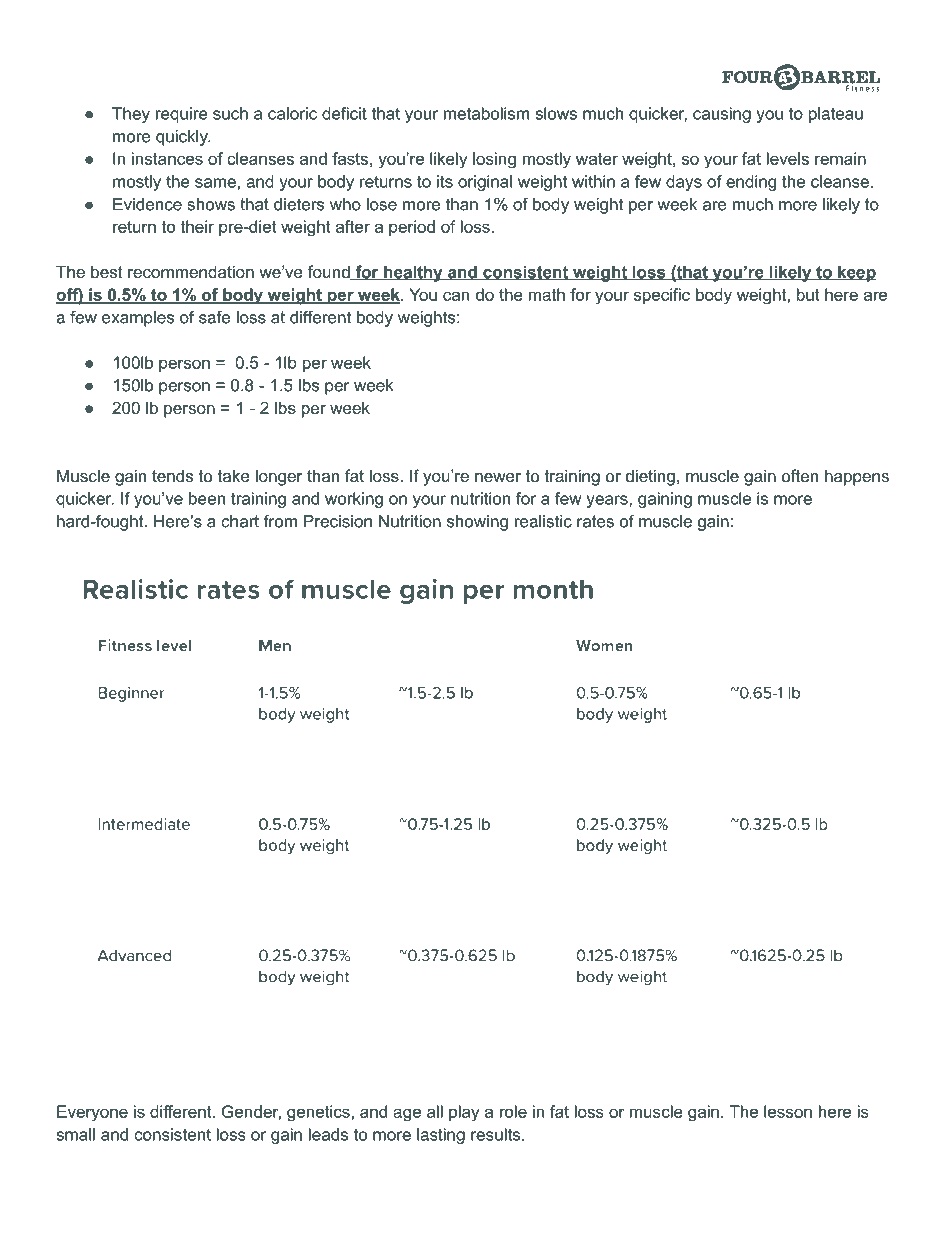 This document has width=952, height=1233. Describe the element at coordinates (456, 296) in the document. I see `can` at that location.
